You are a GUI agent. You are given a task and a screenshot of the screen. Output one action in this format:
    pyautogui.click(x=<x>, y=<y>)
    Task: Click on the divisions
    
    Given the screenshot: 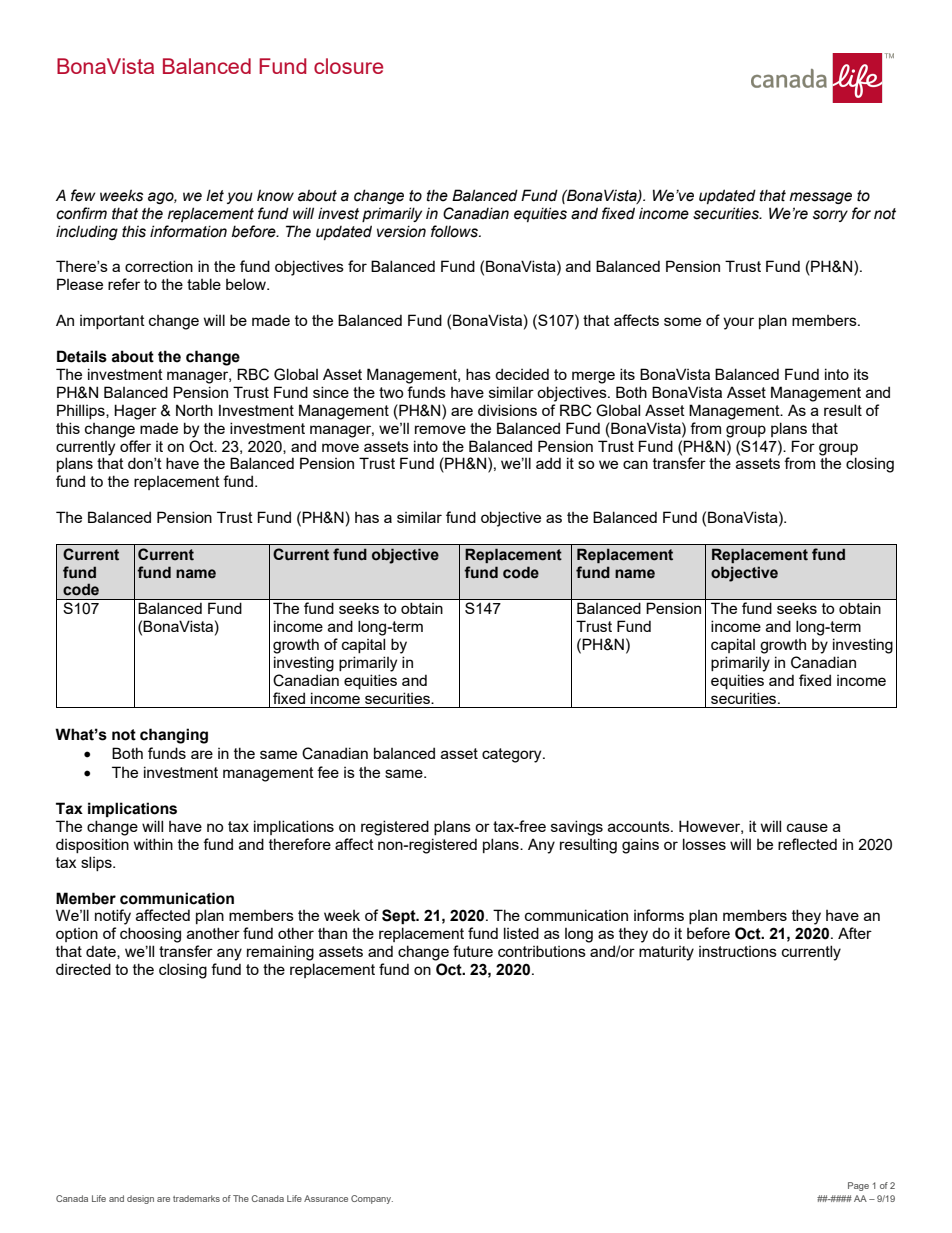 What is the action you would take?
    pyautogui.click(x=507, y=410)
